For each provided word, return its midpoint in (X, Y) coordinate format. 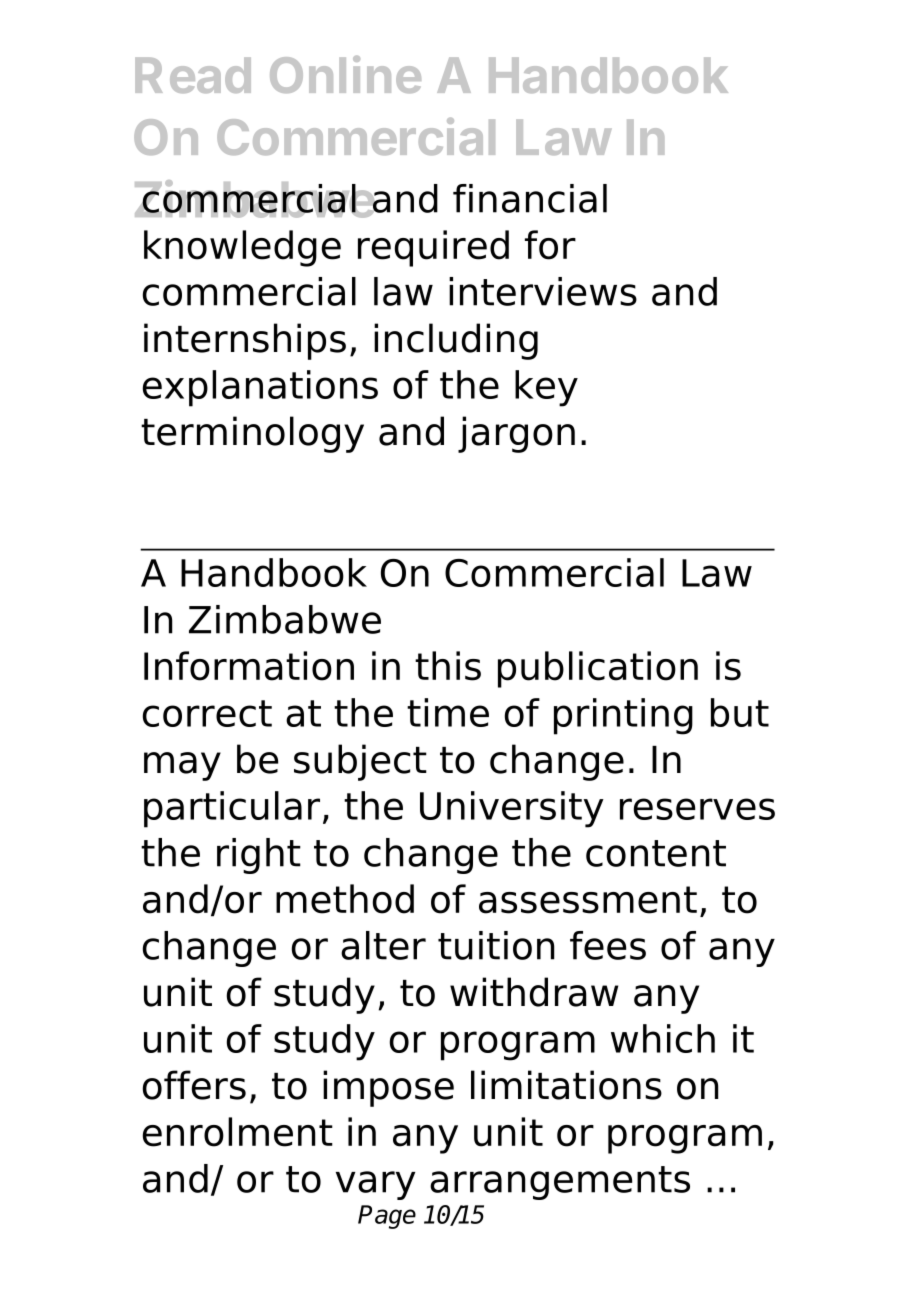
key (546, 388)
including (456, 341)
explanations (260, 388)
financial (530, 198)
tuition (496, 945)
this (448, 666)
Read (193, 75)
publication (598, 669)
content (656, 853)
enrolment (238, 1132)
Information (249, 666)
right (259, 856)
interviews (543, 291)
